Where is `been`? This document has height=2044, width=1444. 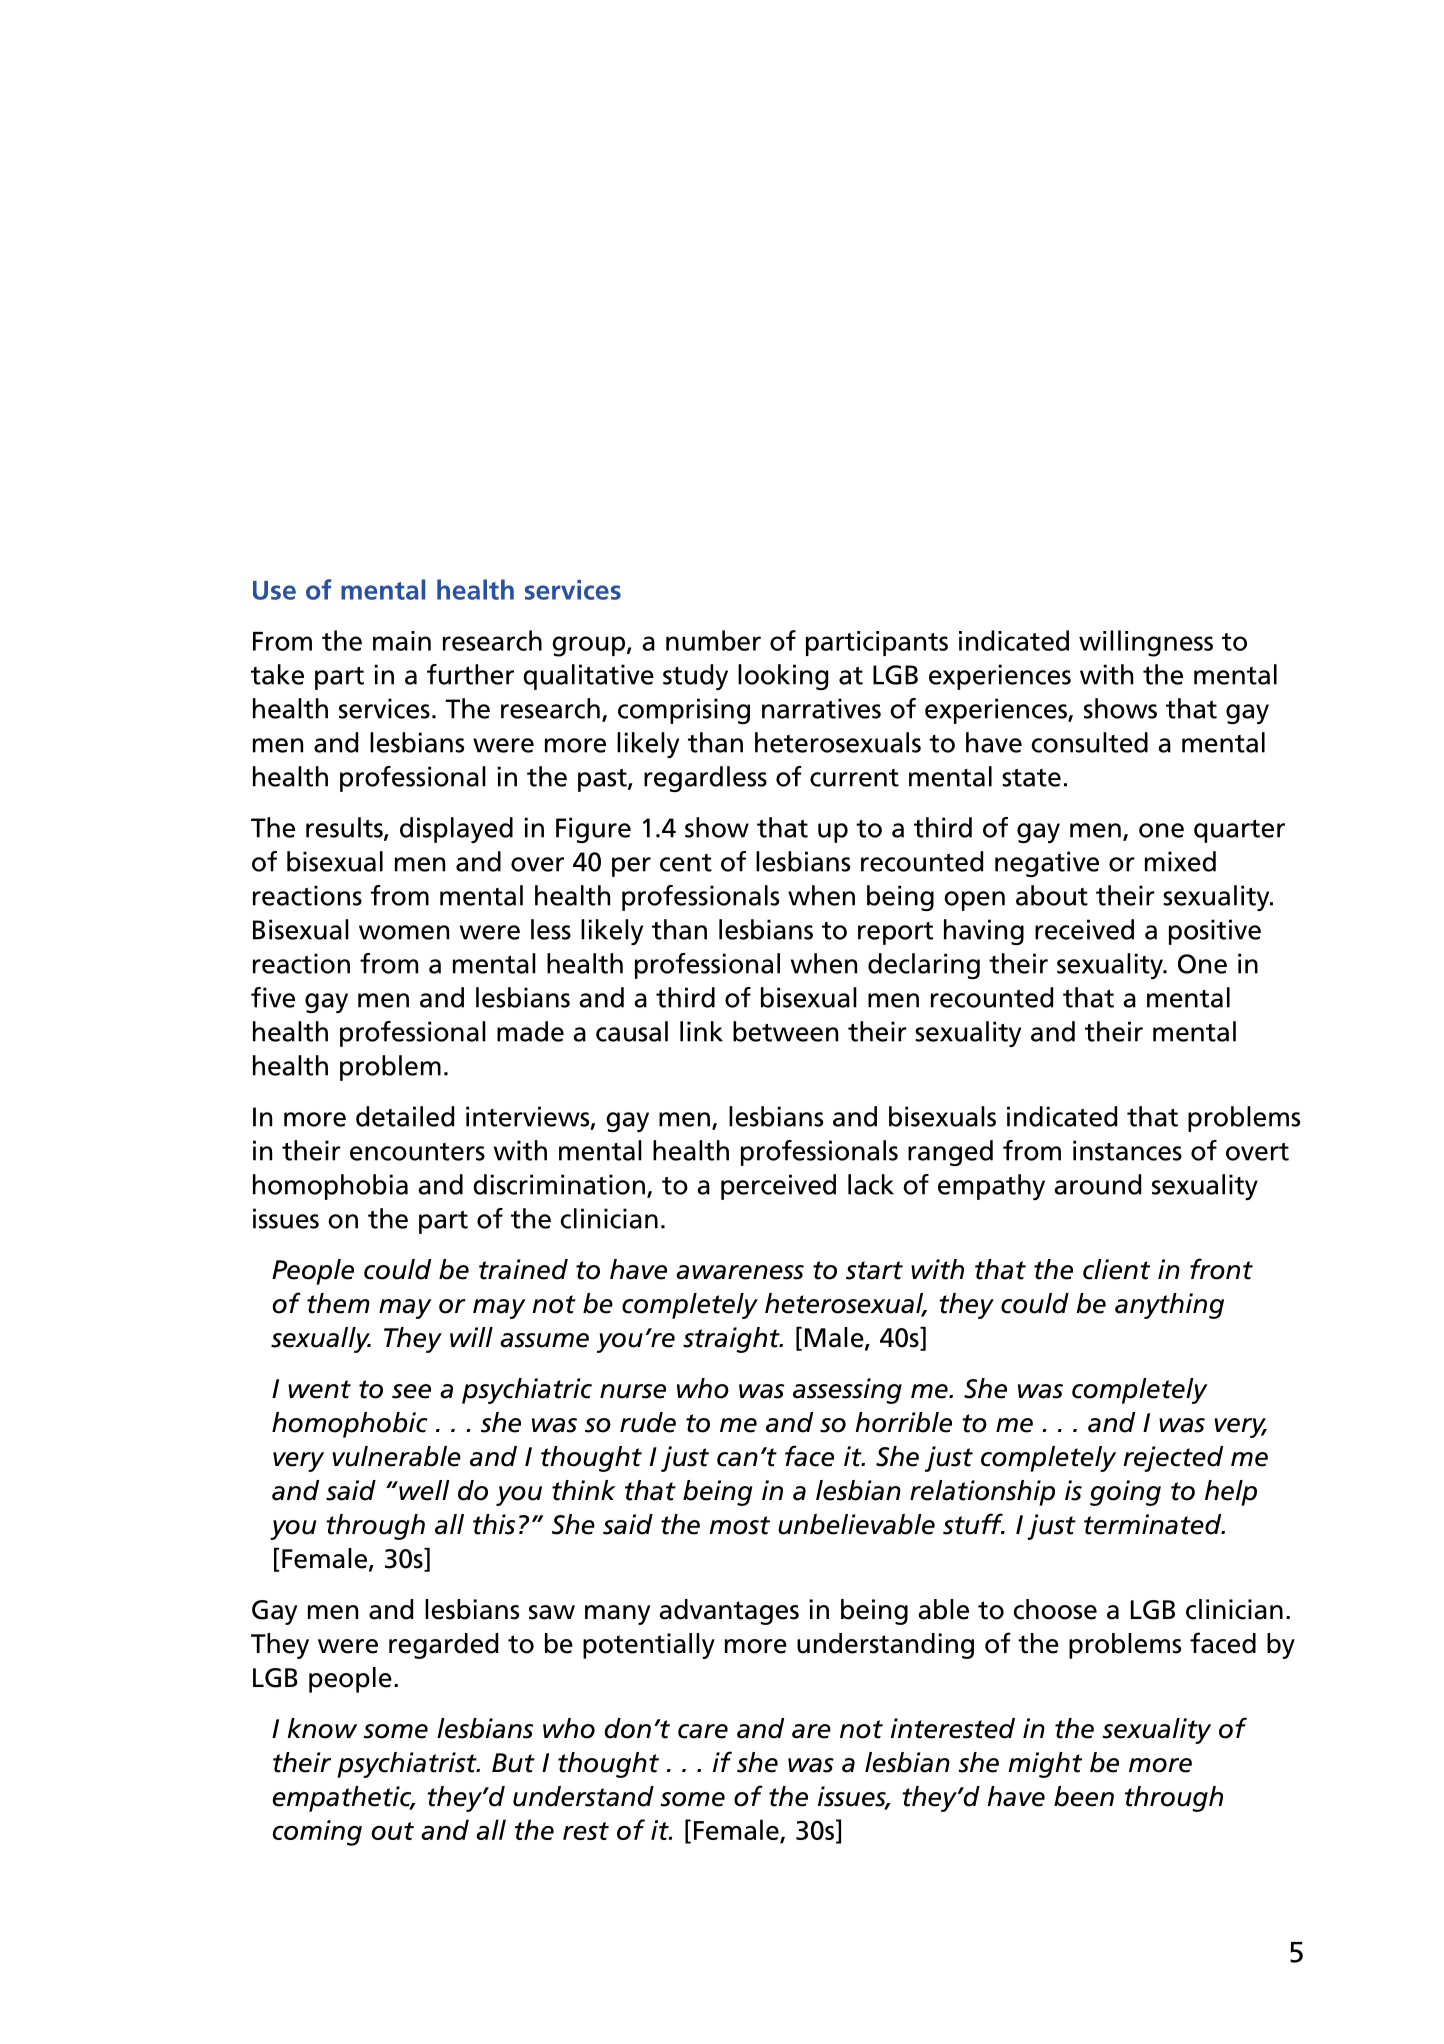
been is located at coordinates (1084, 1796).
